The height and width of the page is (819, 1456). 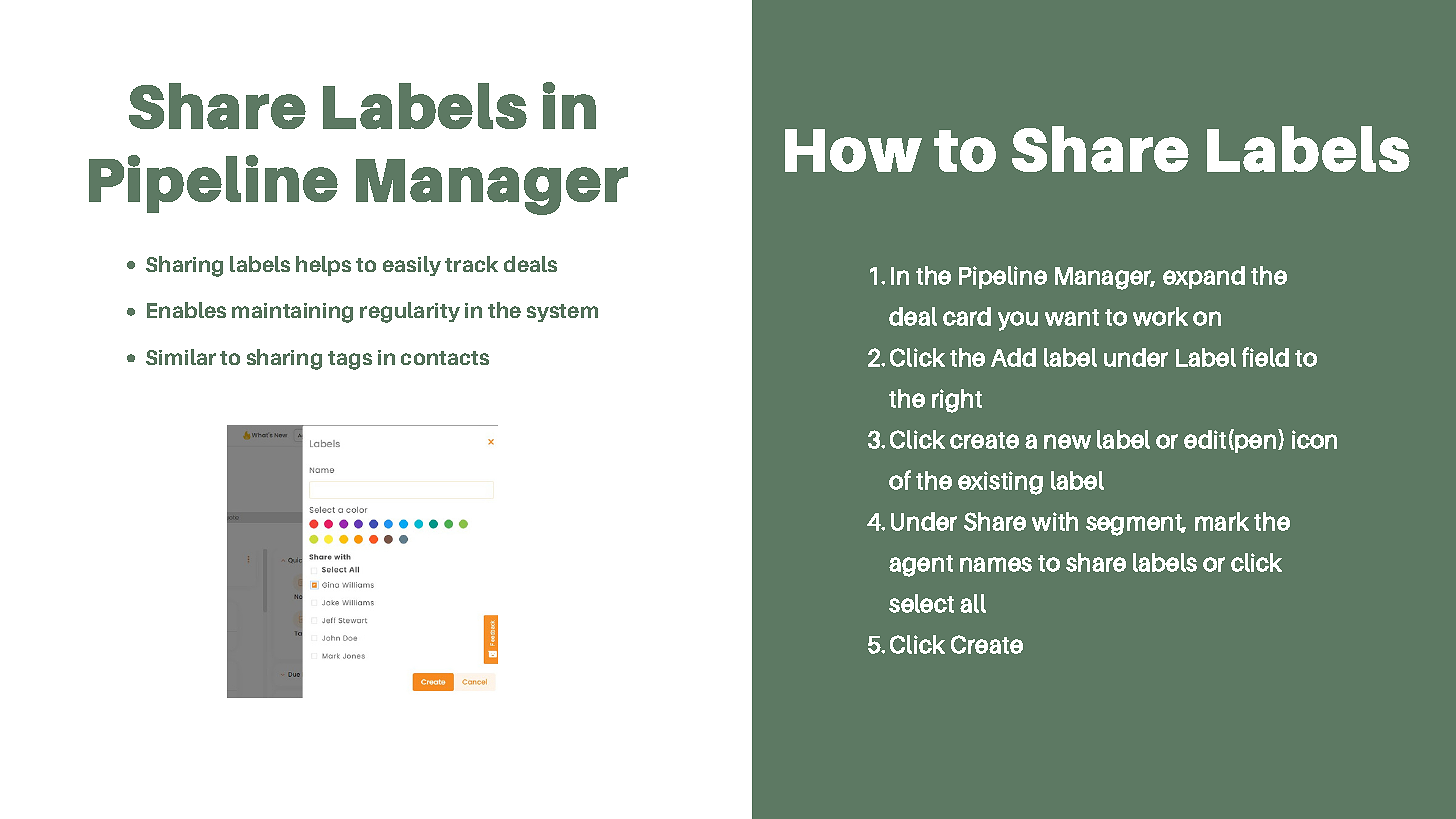 What do you see at coordinates (853, 150) in the page?
I see `How` at bounding box center [853, 150].
